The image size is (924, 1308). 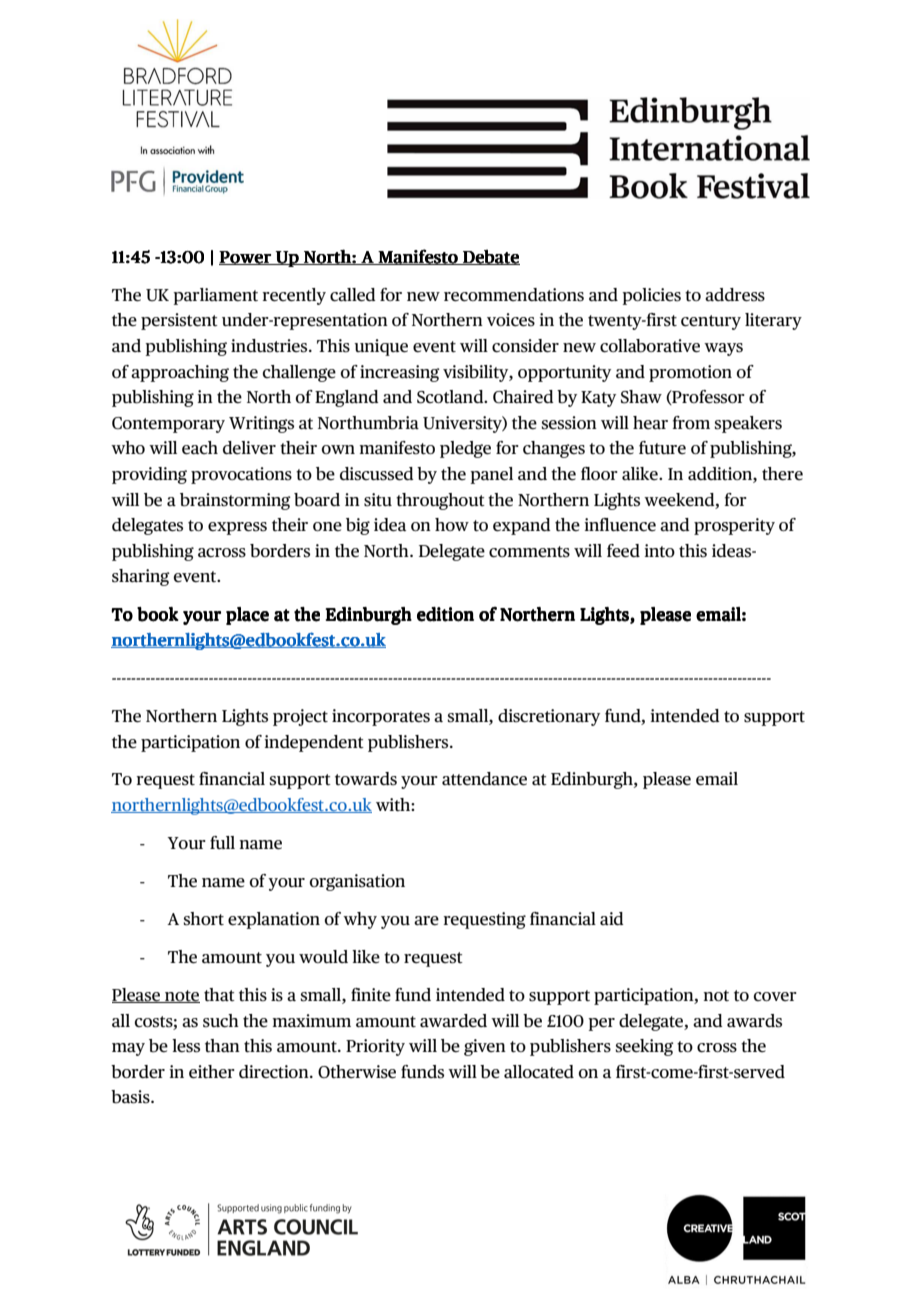 What do you see at coordinates (179, 321) in the page?
I see `persistent` at bounding box center [179, 321].
